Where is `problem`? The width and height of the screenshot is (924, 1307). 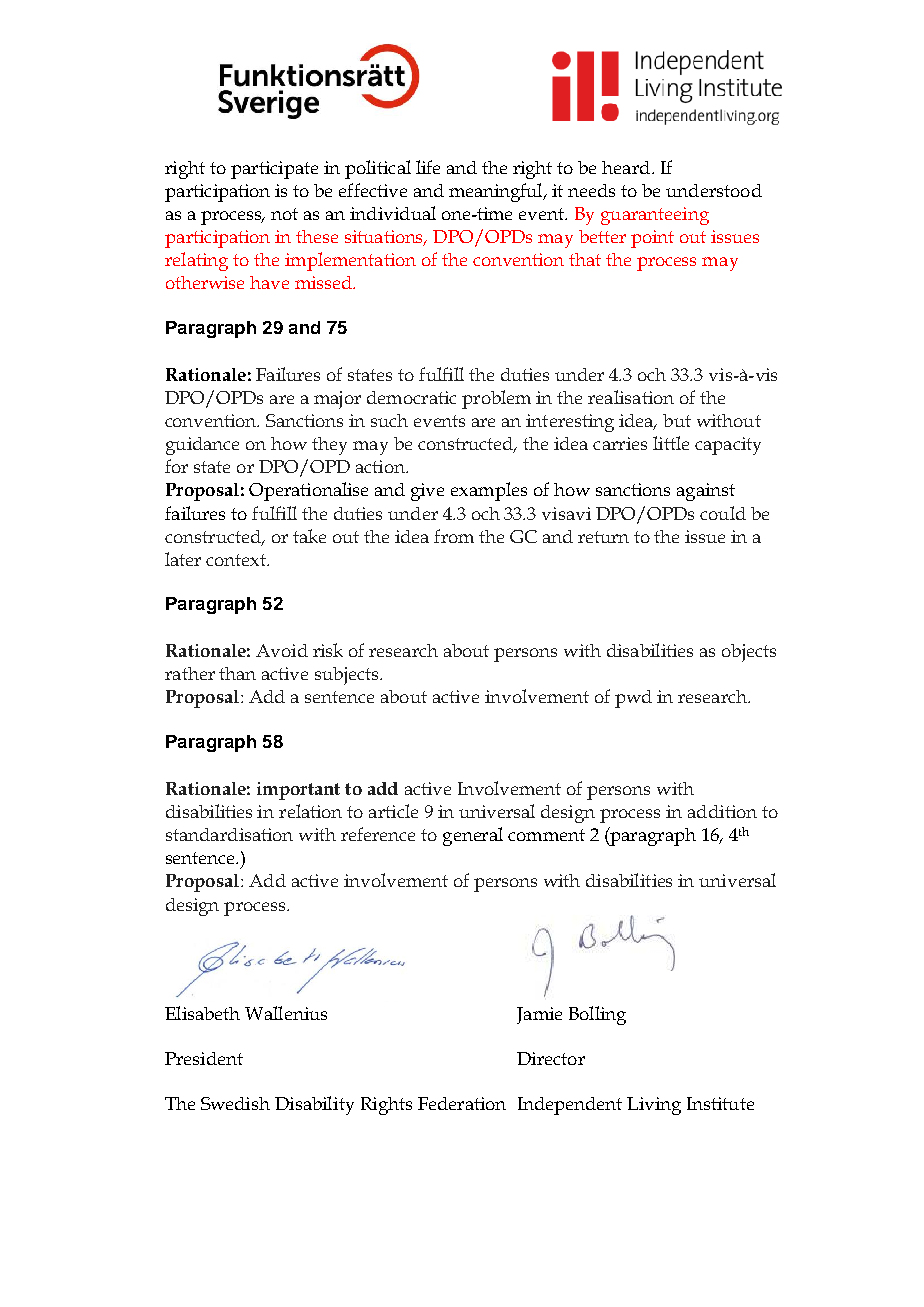 problem is located at coordinates (496, 399).
